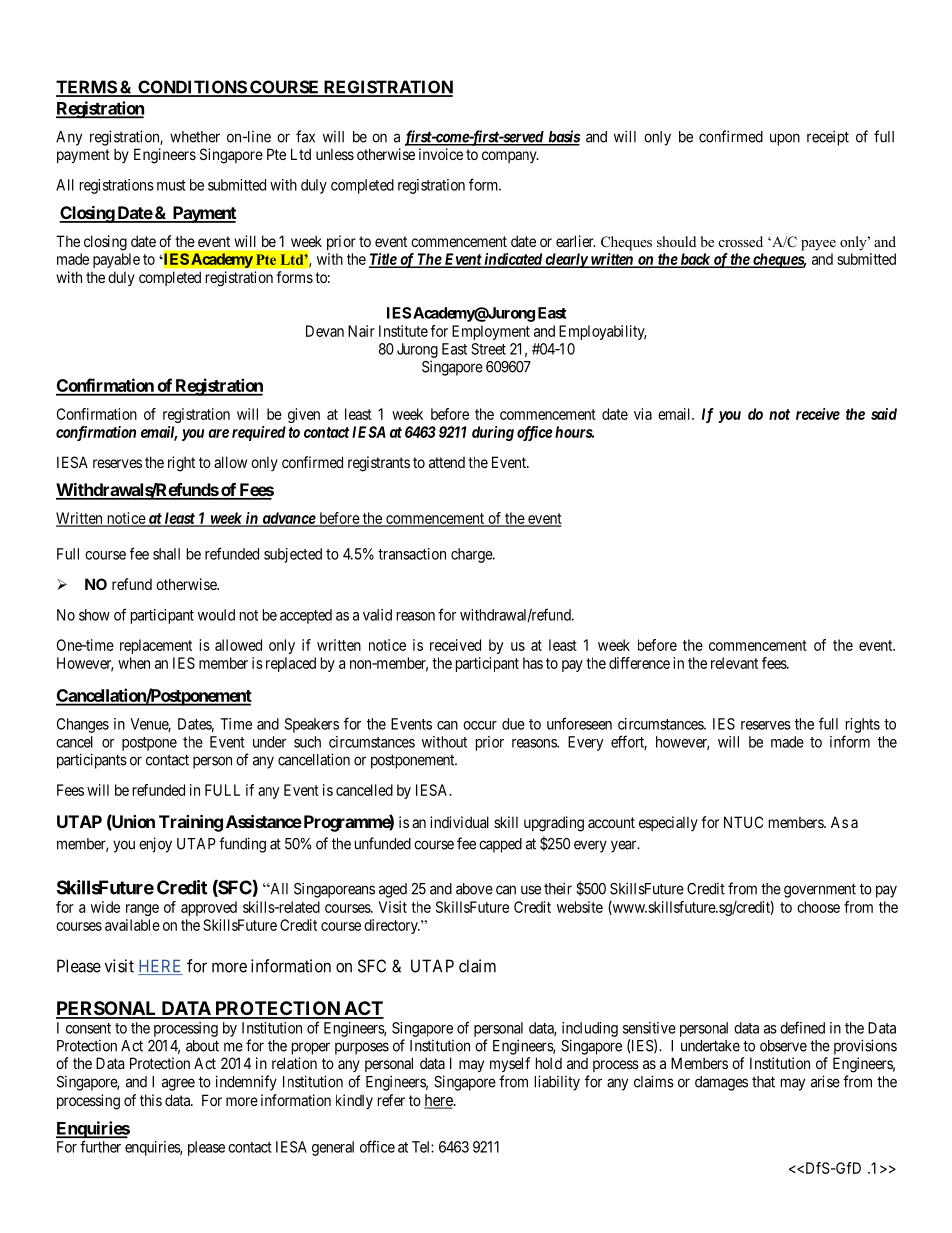 Image resolution: width=952 pixels, height=1233 pixels. I want to click on whether, so click(195, 137).
